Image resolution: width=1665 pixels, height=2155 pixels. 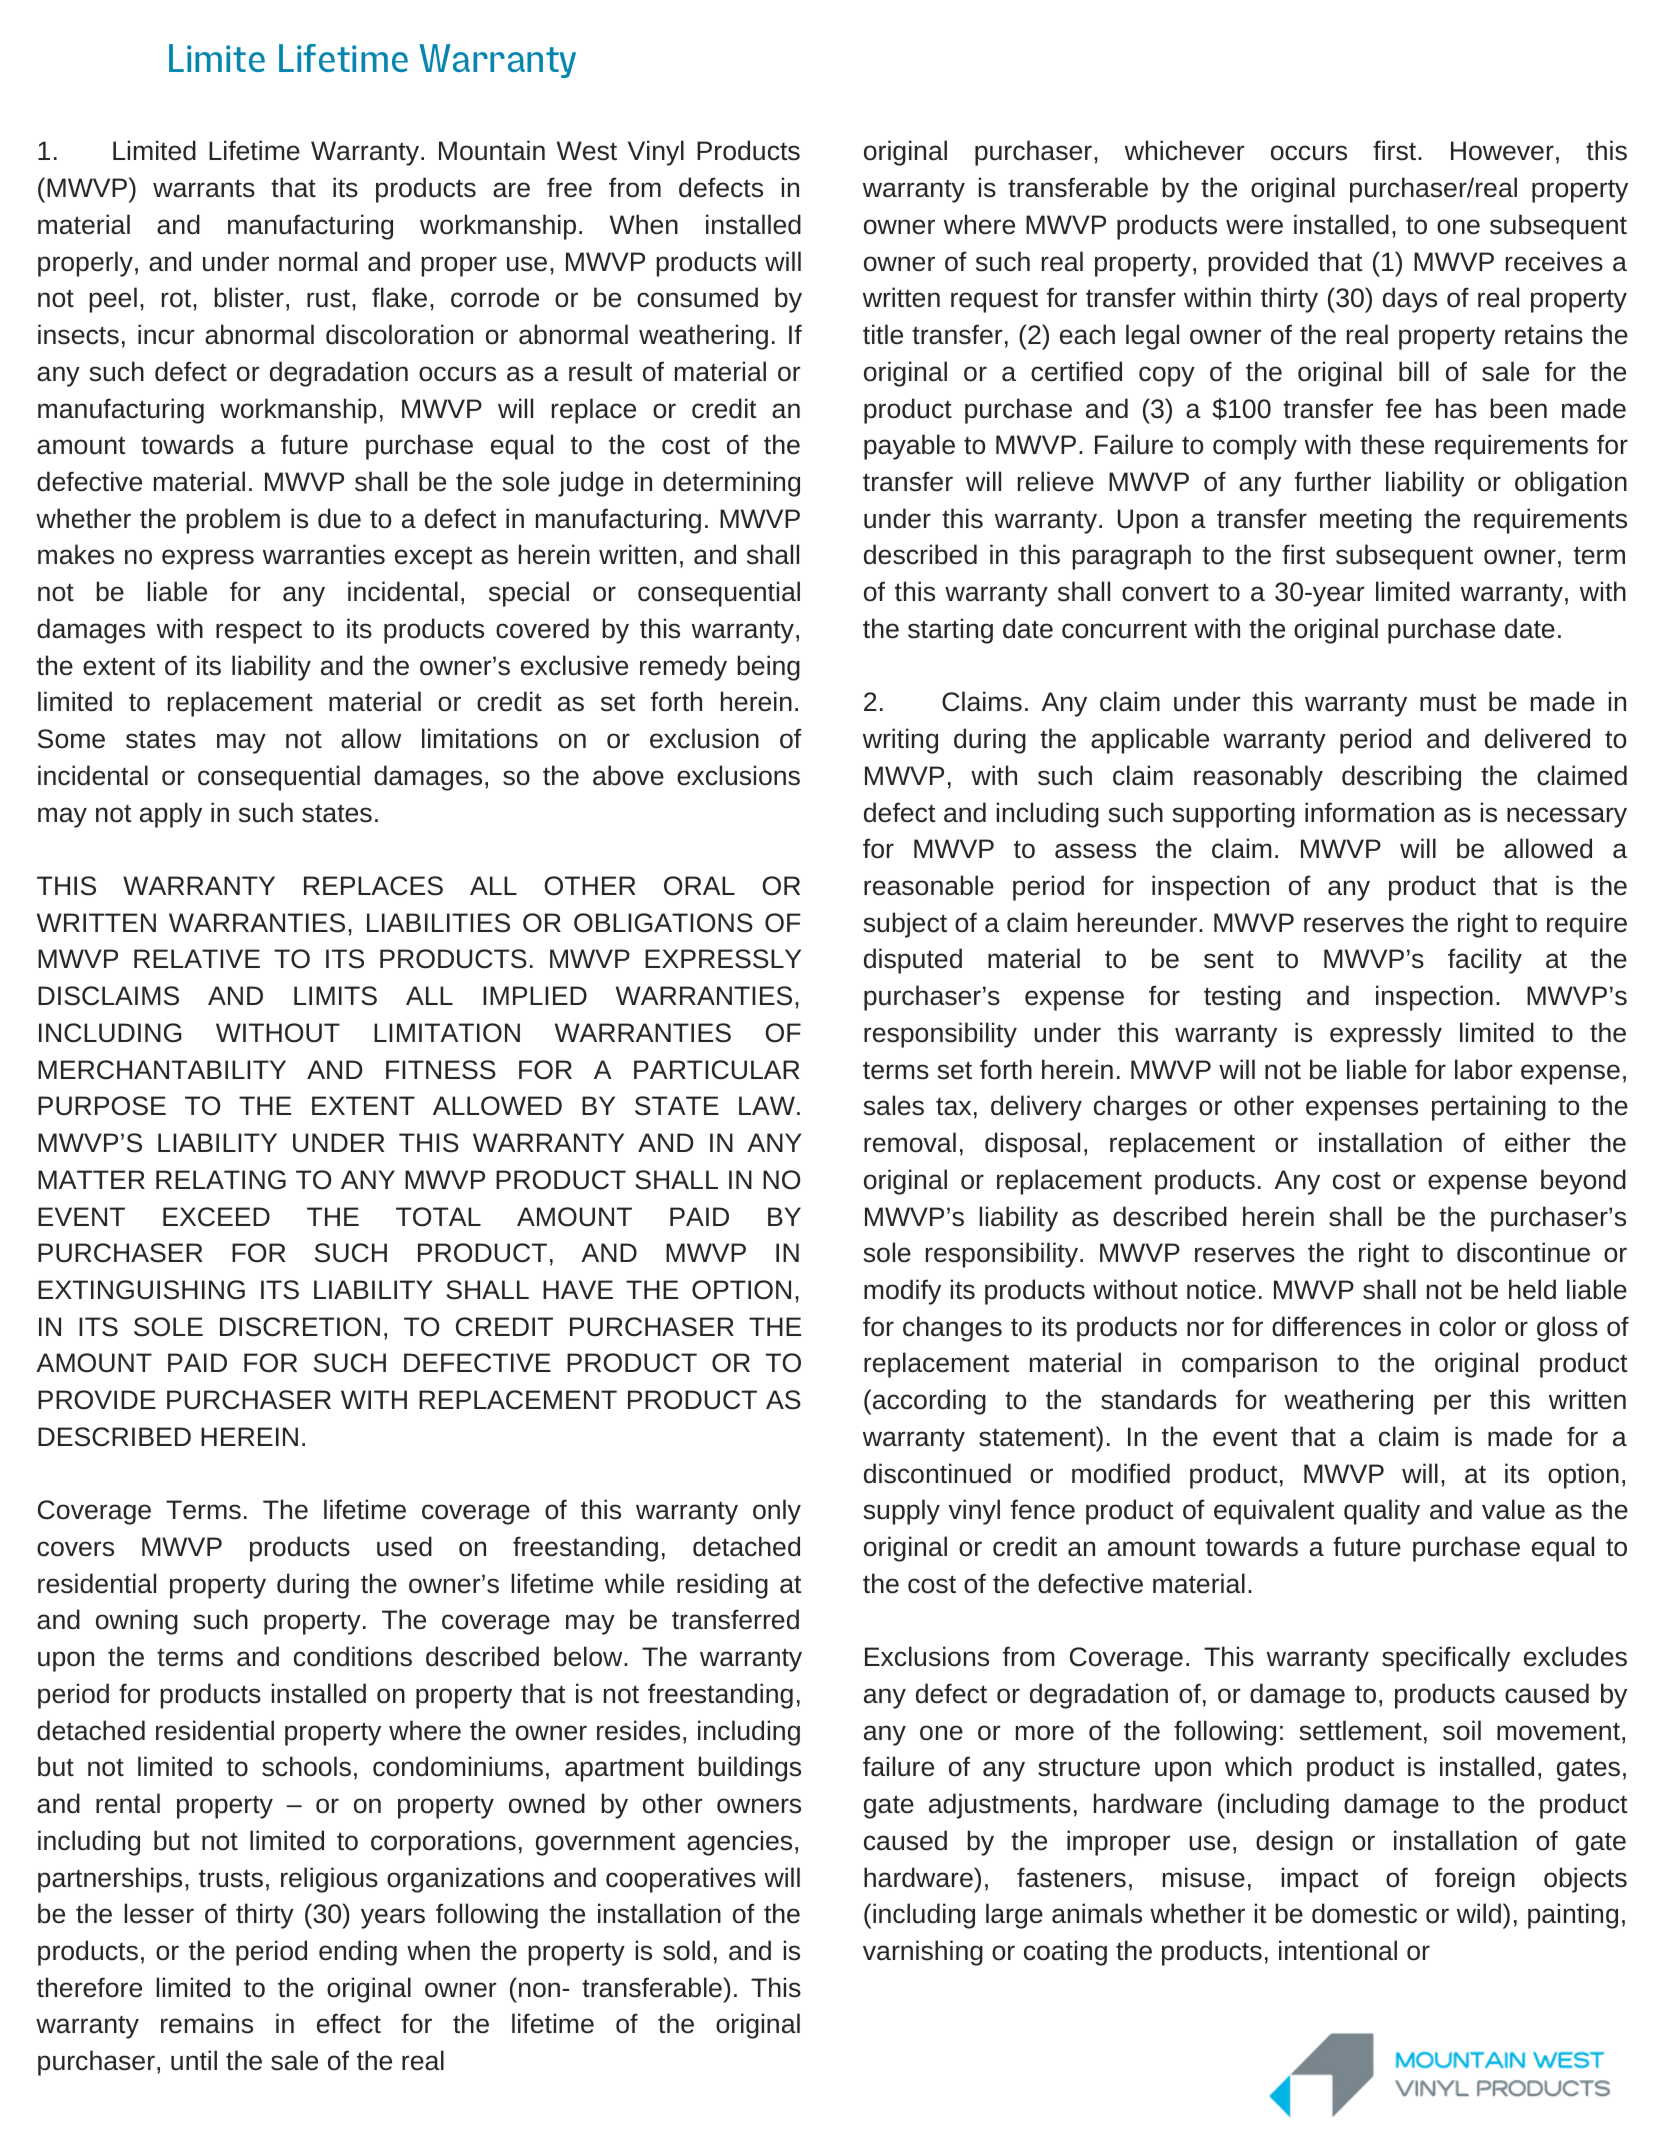 What do you see at coordinates (207, 2023) in the document?
I see `remains` at bounding box center [207, 2023].
